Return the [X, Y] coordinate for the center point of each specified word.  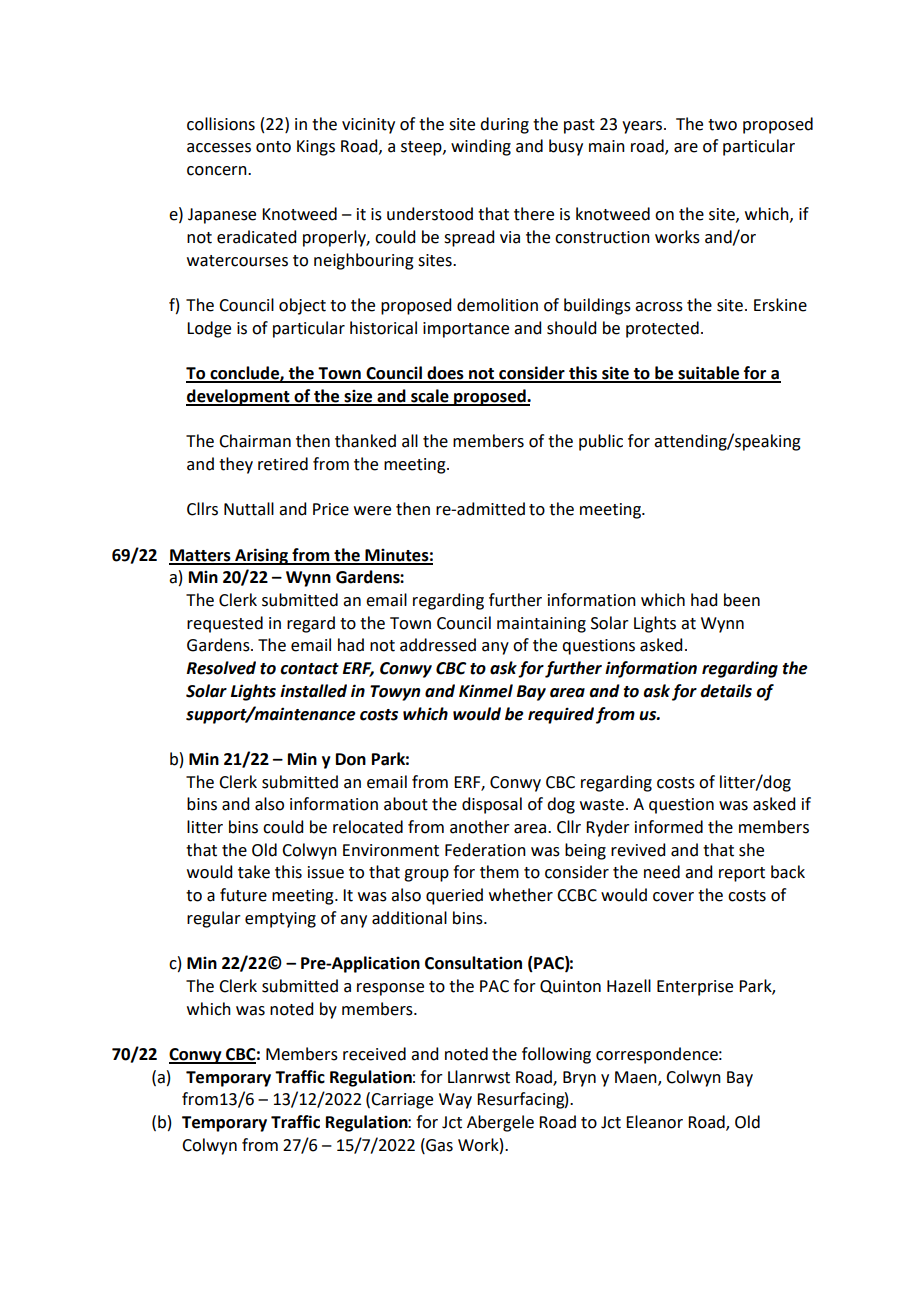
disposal [492, 805]
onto [273, 147]
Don [351, 759]
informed [669, 827]
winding [481, 147]
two [722, 125]
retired [283, 464]
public [601, 442]
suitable [709, 374]
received [374, 1054]
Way [455, 1101]
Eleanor [654, 1122]
